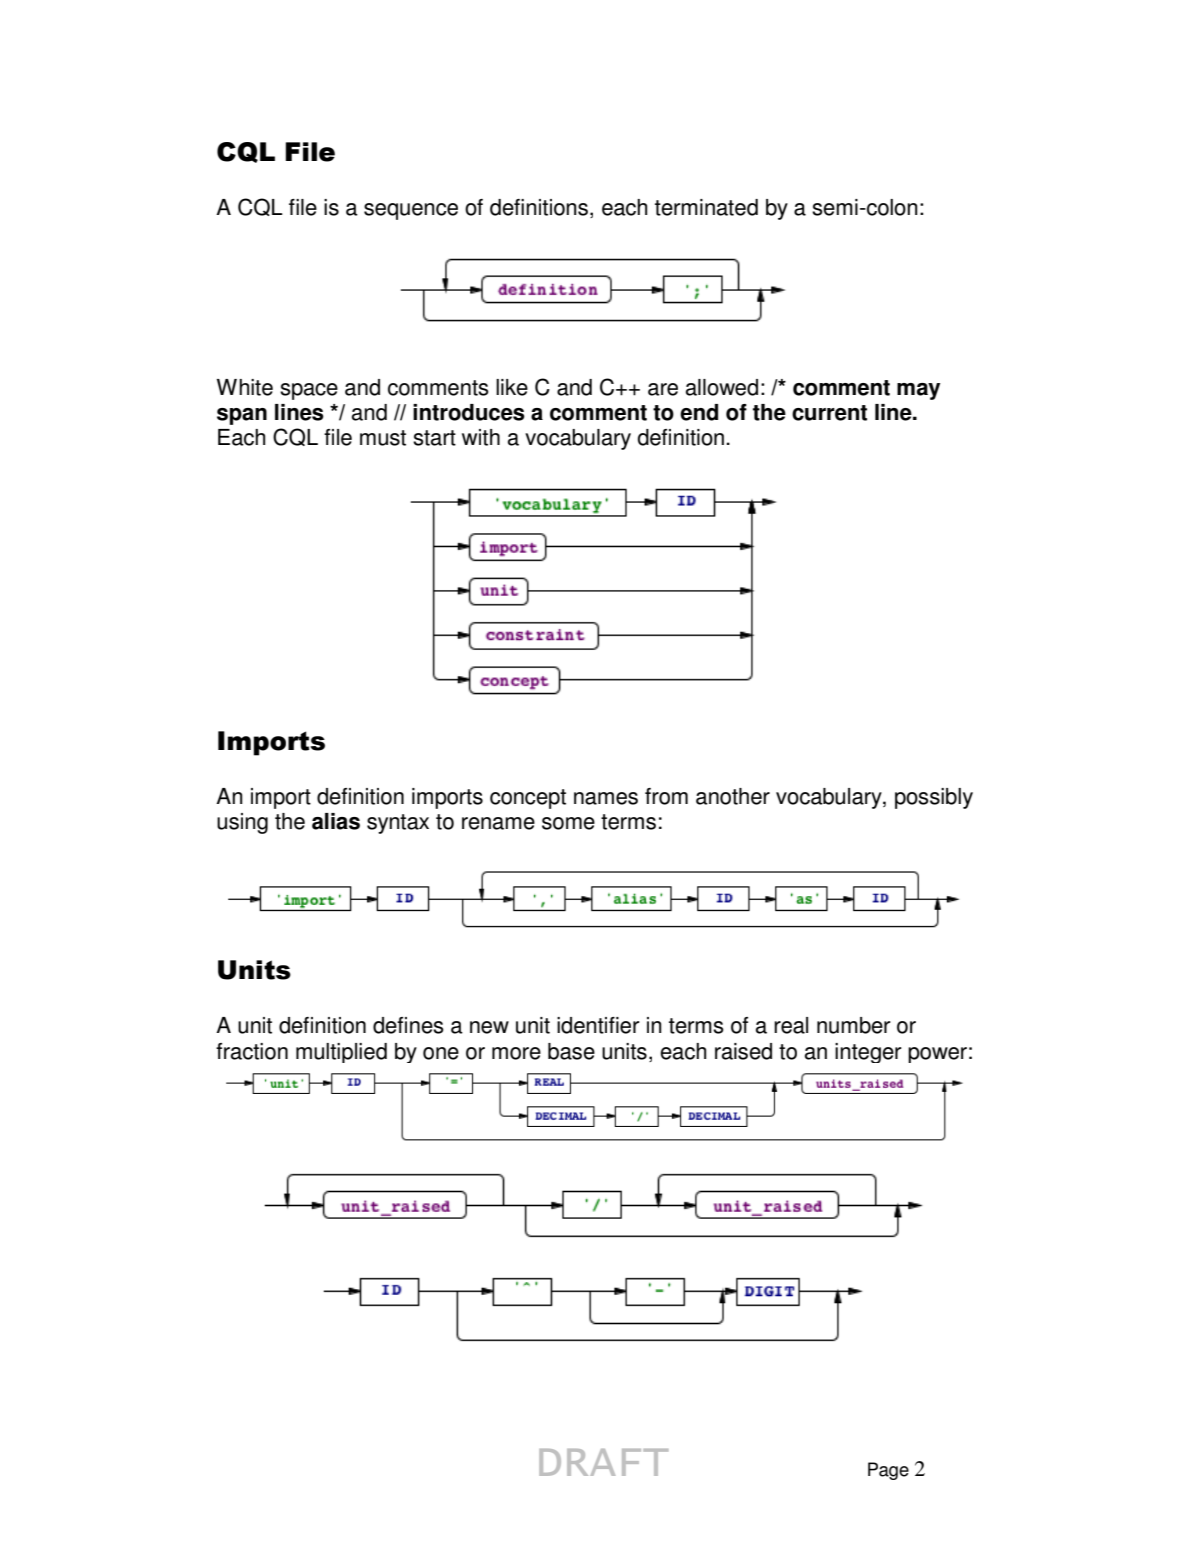  I want to click on sequence, so click(411, 211).
